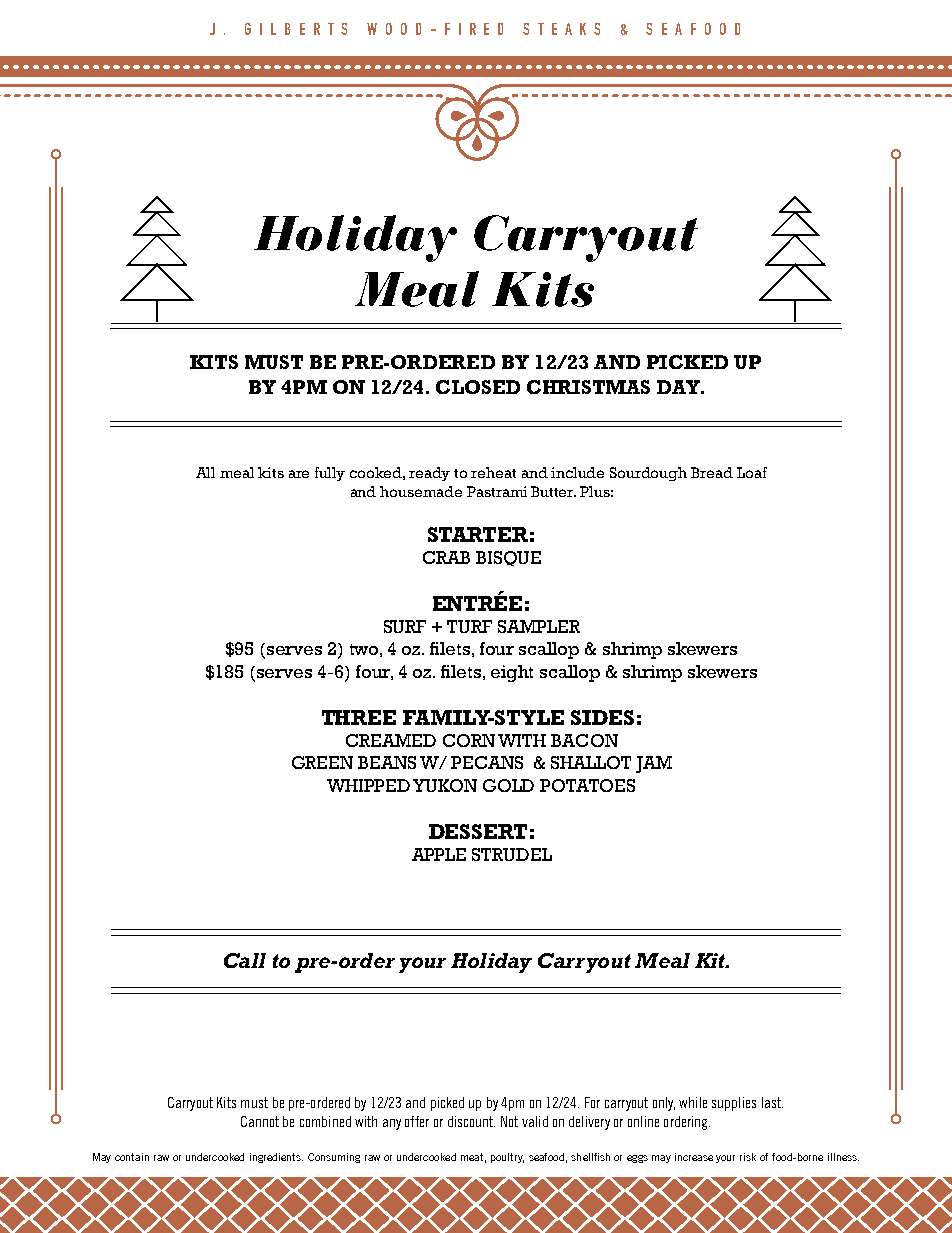  What do you see at coordinates (260, 1121) in the document?
I see `Cannot` at bounding box center [260, 1121].
